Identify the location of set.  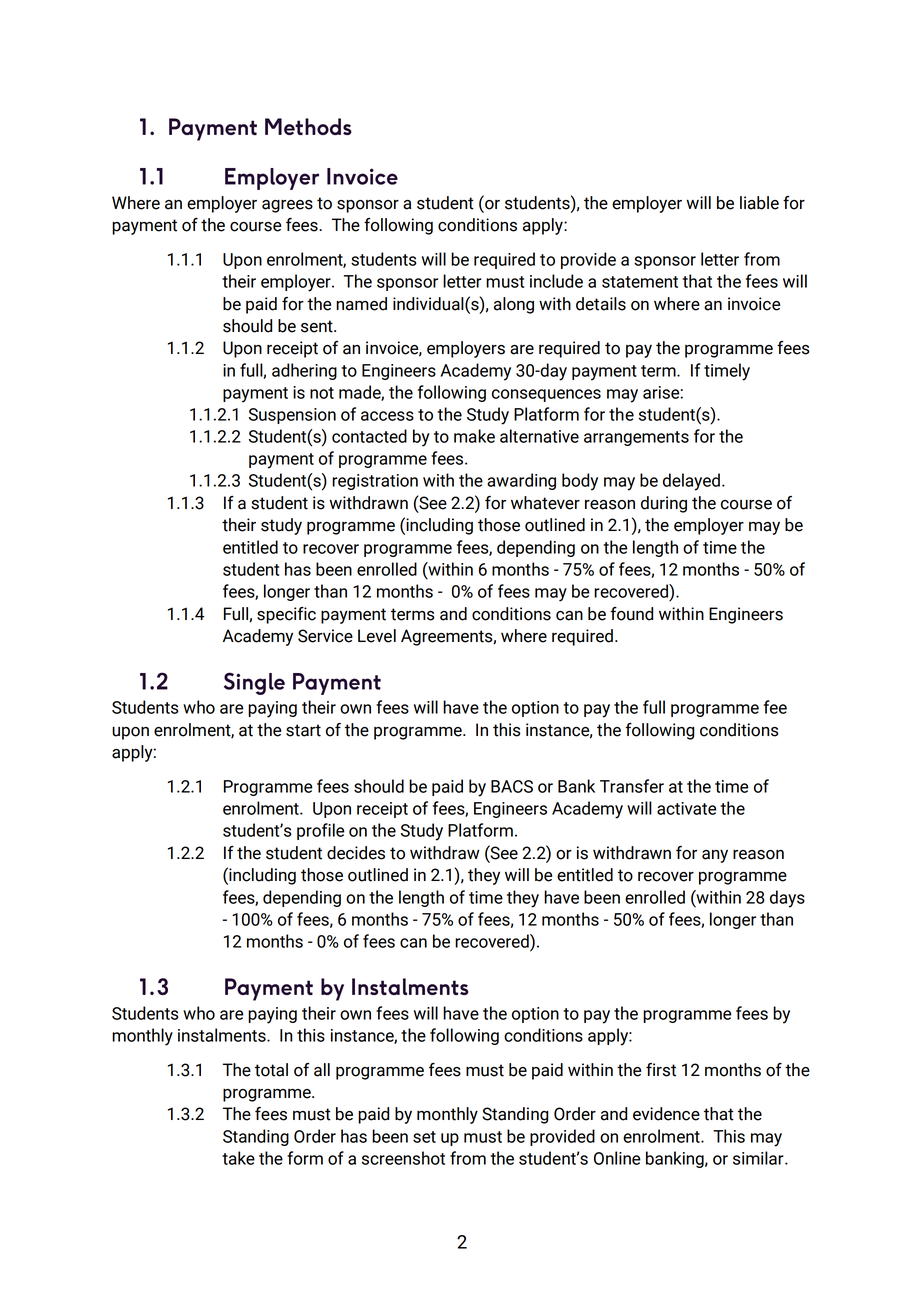
(424, 1137).
